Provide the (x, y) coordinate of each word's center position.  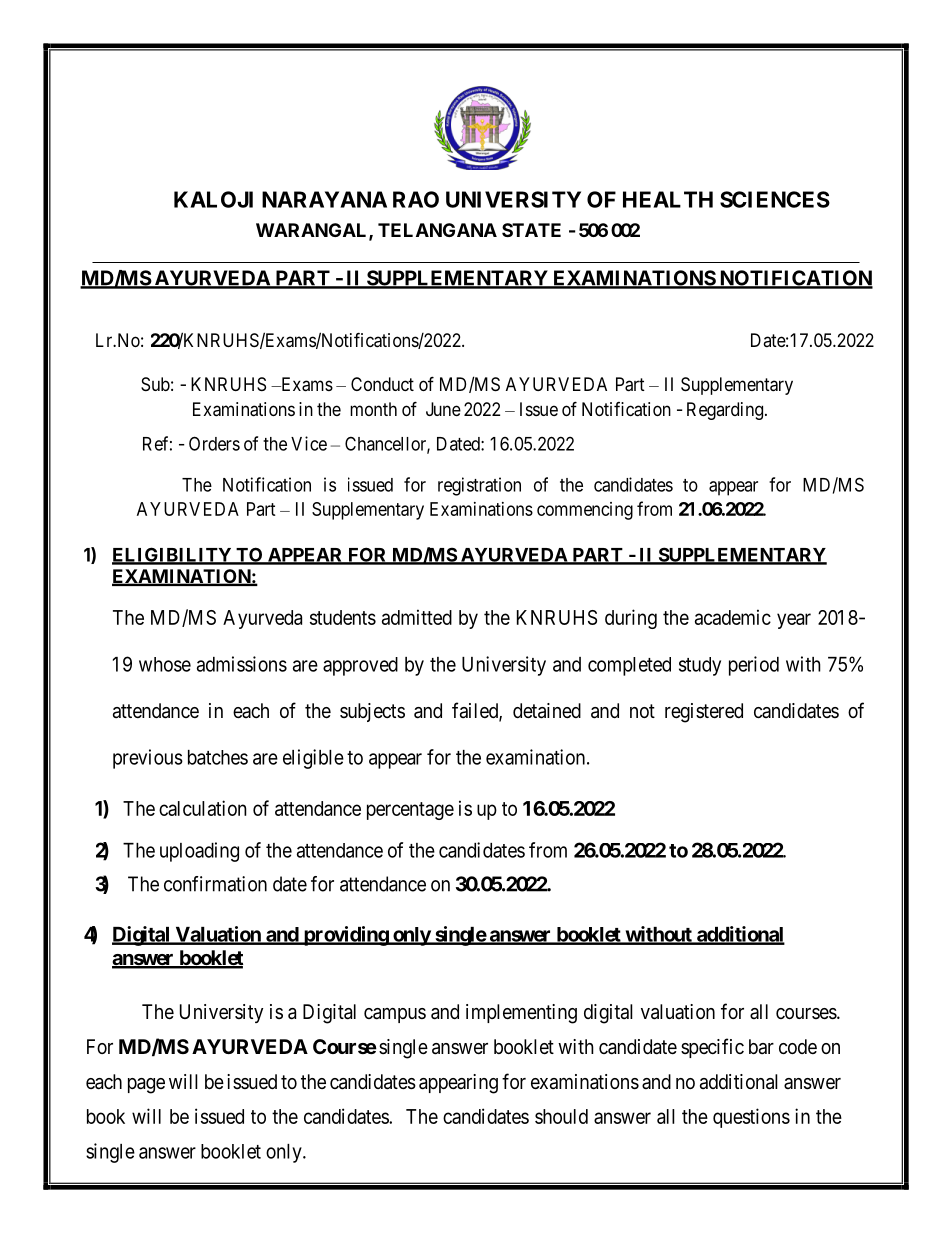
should (561, 1116)
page (146, 1086)
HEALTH (668, 199)
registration (479, 486)
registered (704, 713)
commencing (585, 511)
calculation (203, 808)
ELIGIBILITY (172, 555)
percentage (410, 811)
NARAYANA (324, 199)
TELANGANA (437, 230)
